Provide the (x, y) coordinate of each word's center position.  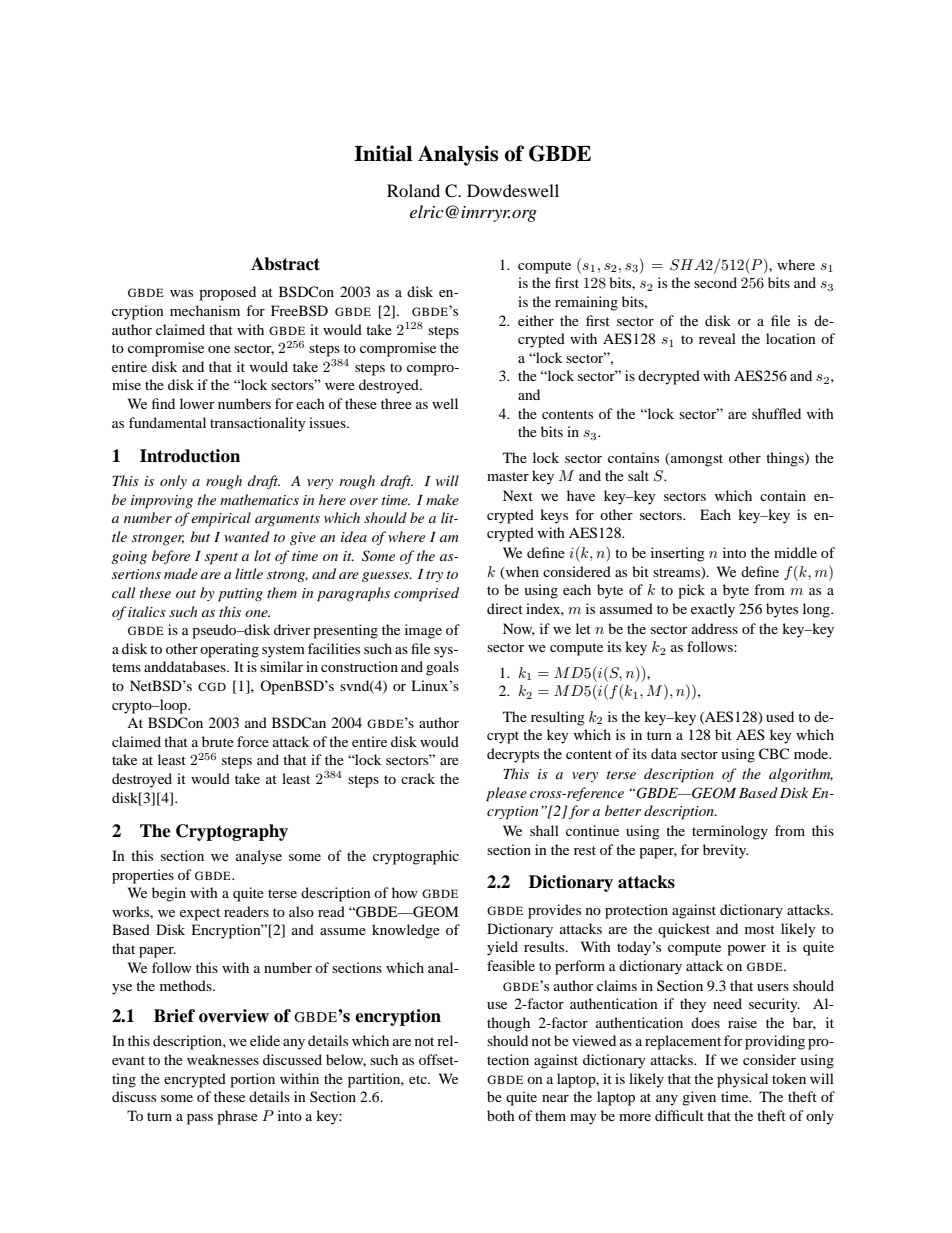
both (501, 1115)
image (423, 631)
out (186, 594)
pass (200, 1119)
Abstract (285, 264)
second (715, 282)
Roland (413, 190)
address (715, 628)
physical (742, 1080)
